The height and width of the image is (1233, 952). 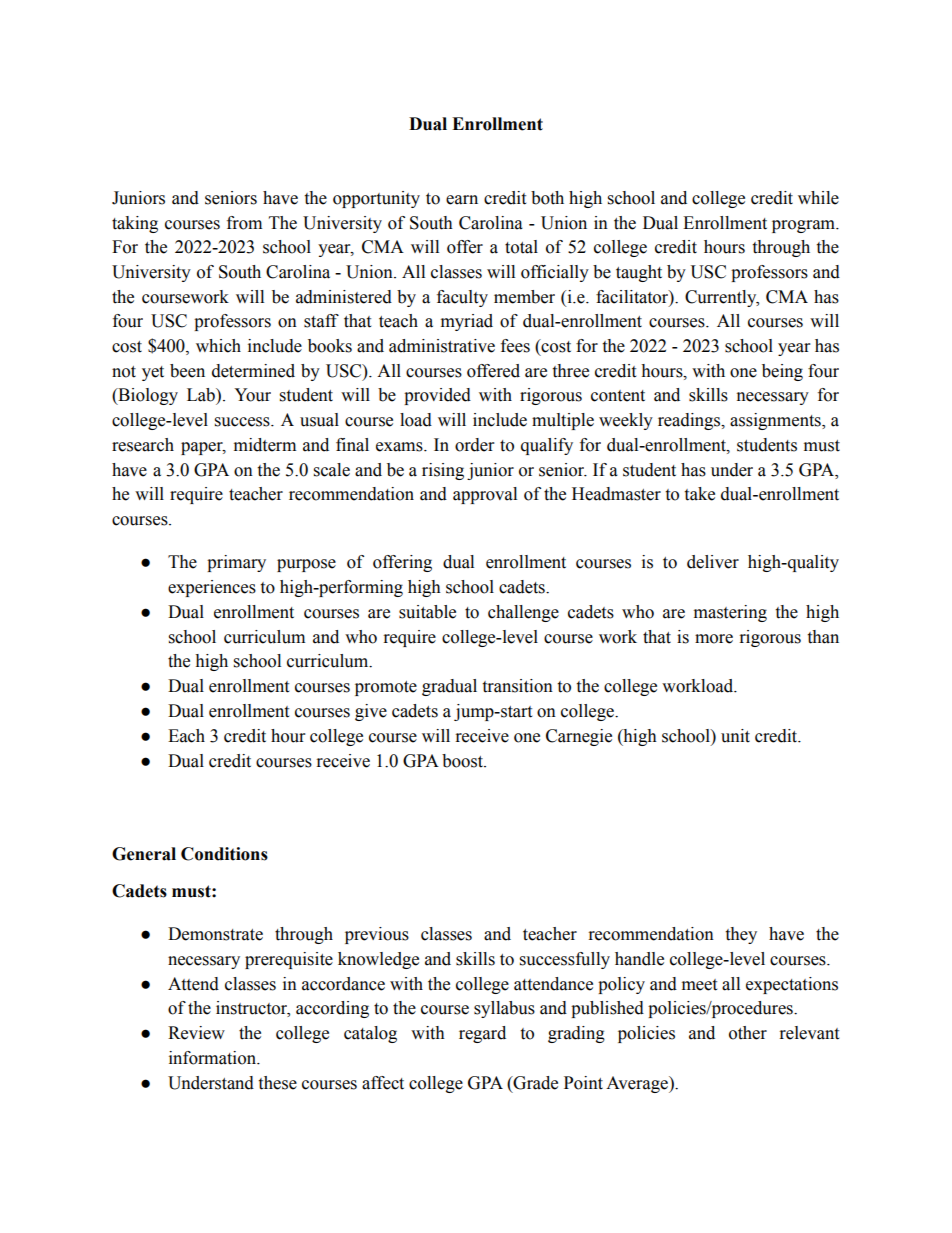 What do you see at coordinates (805, 226) in the image?
I see `program` at bounding box center [805, 226].
